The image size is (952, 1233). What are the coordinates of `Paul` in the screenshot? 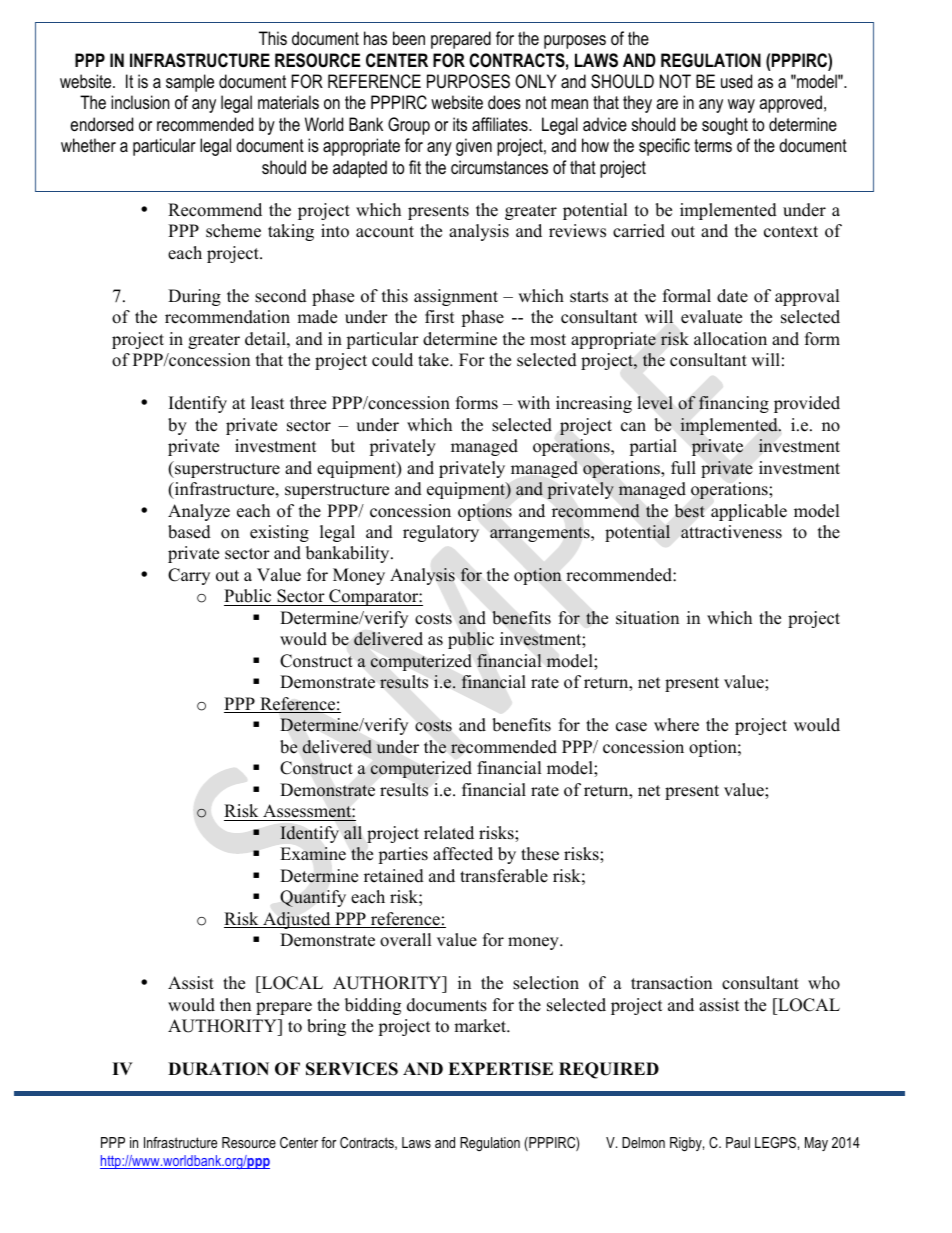 It's located at (738, 1142).
